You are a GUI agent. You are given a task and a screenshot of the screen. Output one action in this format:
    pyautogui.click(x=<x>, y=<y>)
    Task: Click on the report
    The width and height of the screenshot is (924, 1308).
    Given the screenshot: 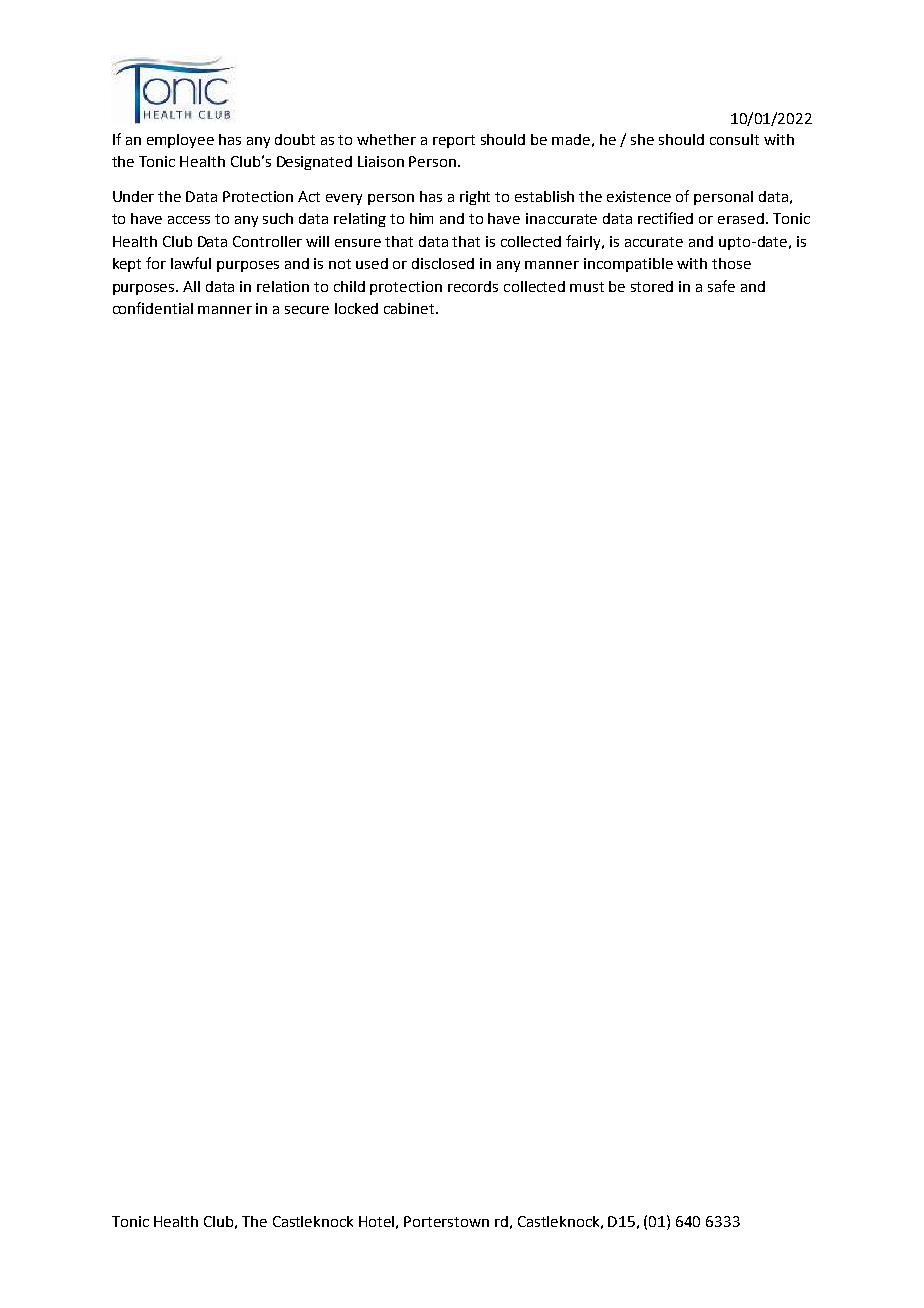 What is the action you would take?
    pyautogui.click(x=454, y=141)
